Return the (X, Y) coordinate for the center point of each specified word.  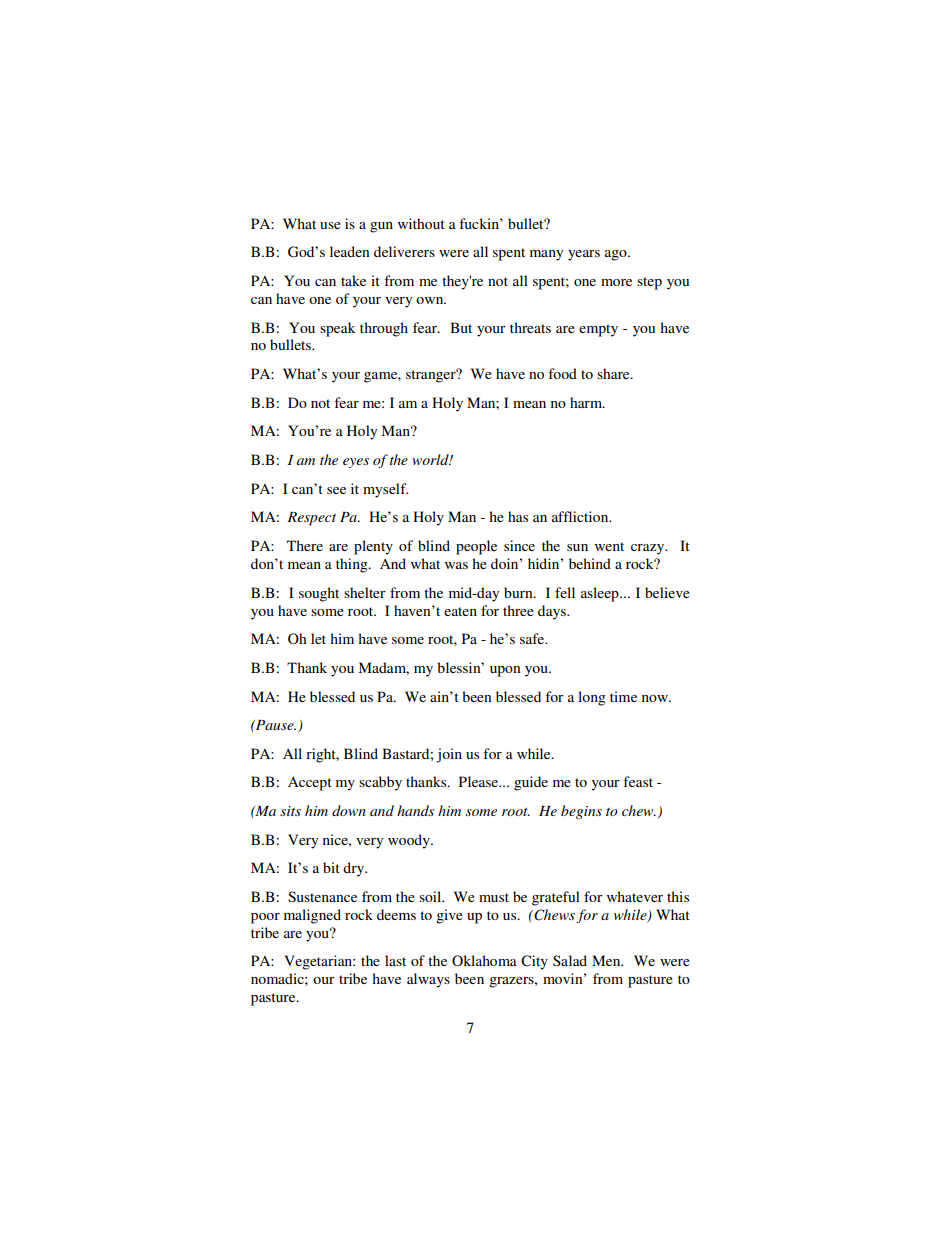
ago (617, 255)
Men (607, 960)
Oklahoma (484, 961)
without (421, 223)
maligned (312, 916)
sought (319, 594)
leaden (349, 251)
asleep (601, 594)
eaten (460, 611)
